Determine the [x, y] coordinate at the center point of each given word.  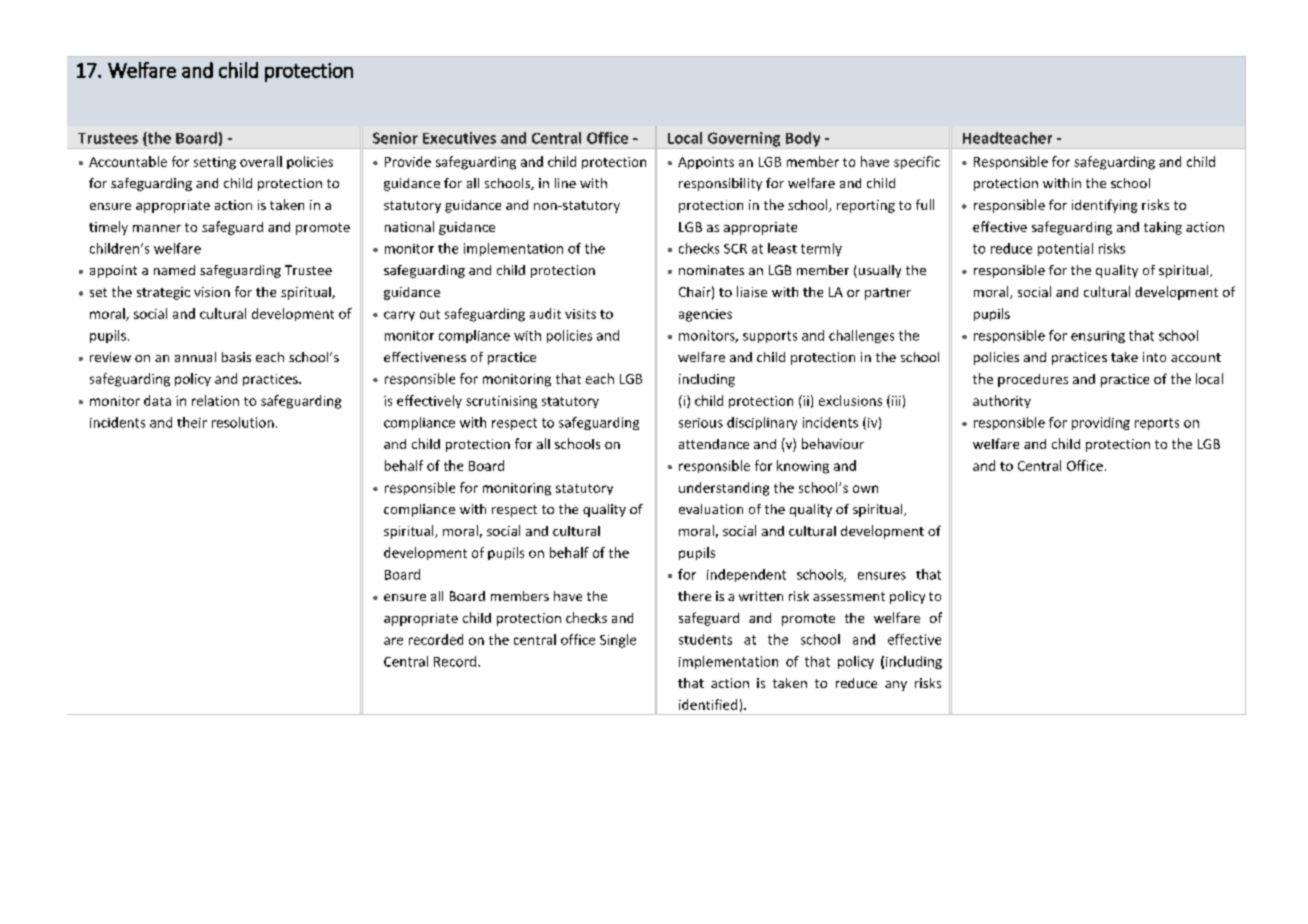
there [694, 596]
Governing [744, 140]
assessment [849, 596]
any [896, 686]
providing [1101, 423]
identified [708, 704]
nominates [711, 270]
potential [1065, 249]
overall [261, 161]
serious [701, 423]
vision [212, 292]
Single [618, 641]
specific [917, 162]
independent [746, 575]
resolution [243, 422]
